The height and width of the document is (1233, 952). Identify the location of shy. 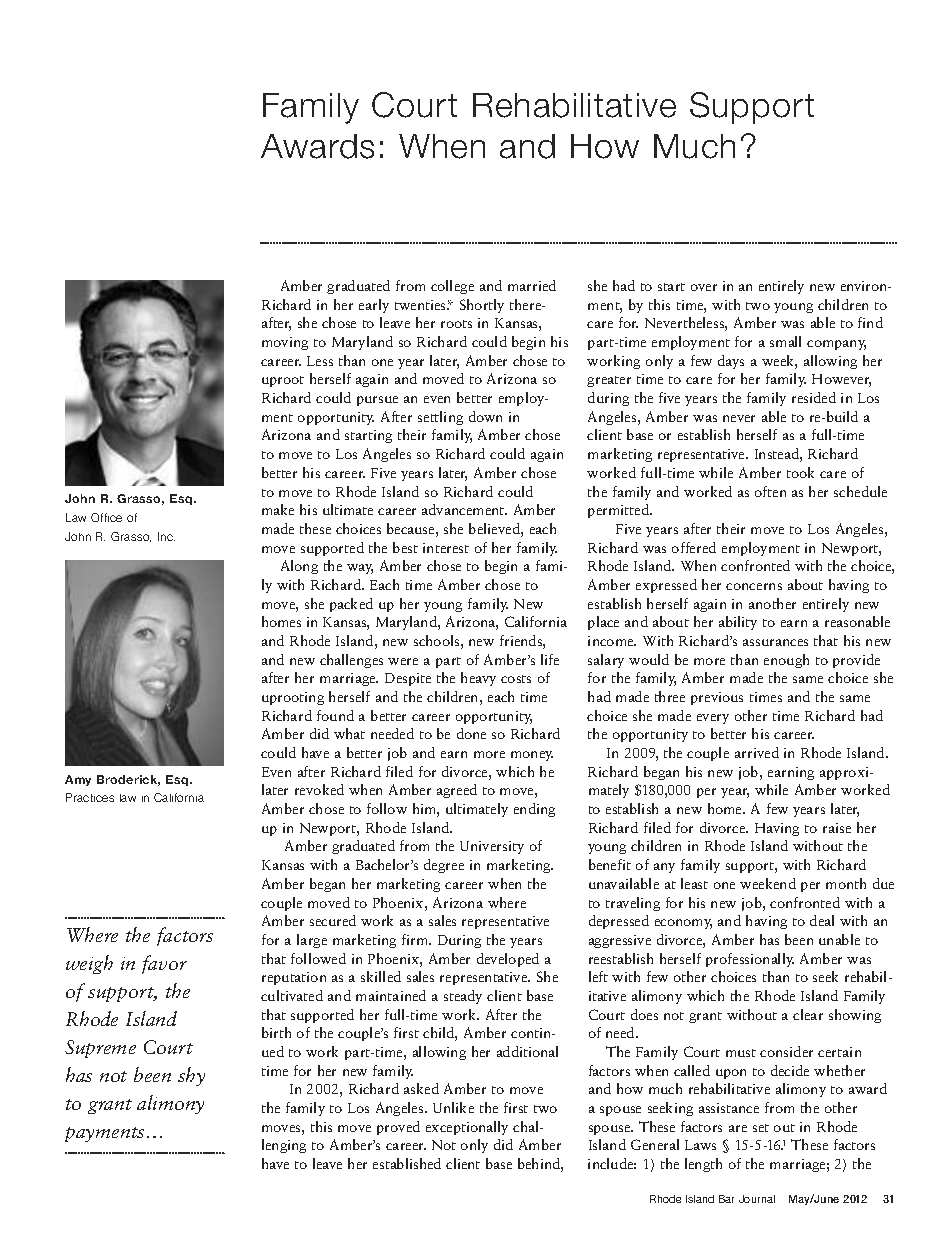
(191, 1076).
